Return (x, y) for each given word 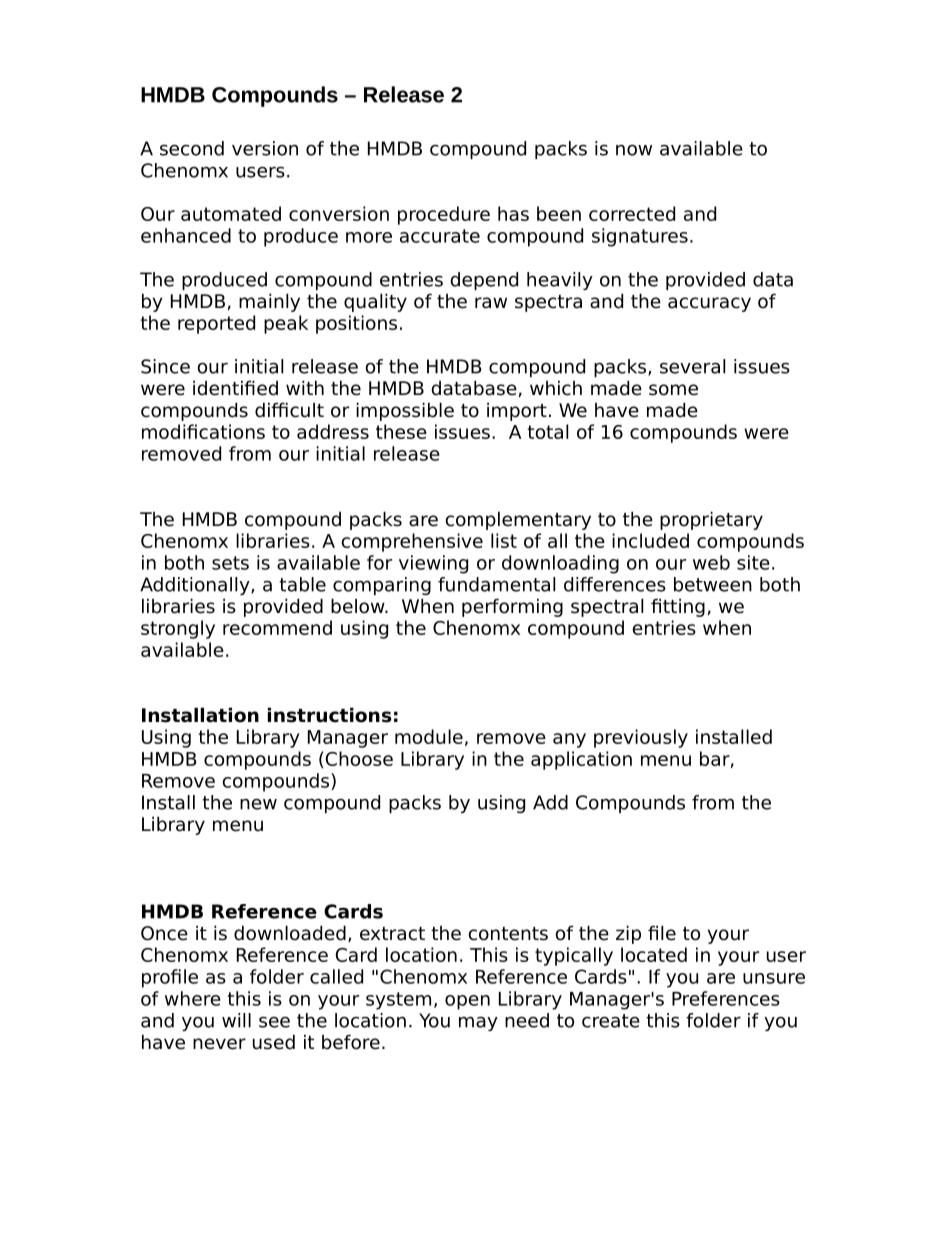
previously (641, 738)
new (258, 804)
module (429, 736)
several (692, 366)
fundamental (496, 584)
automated (231, 213)
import (517, 412)
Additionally (196, 586)
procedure (444, 215)
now (634, 150)
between (713, 584)
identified (235, 388)
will (236, 1020)
